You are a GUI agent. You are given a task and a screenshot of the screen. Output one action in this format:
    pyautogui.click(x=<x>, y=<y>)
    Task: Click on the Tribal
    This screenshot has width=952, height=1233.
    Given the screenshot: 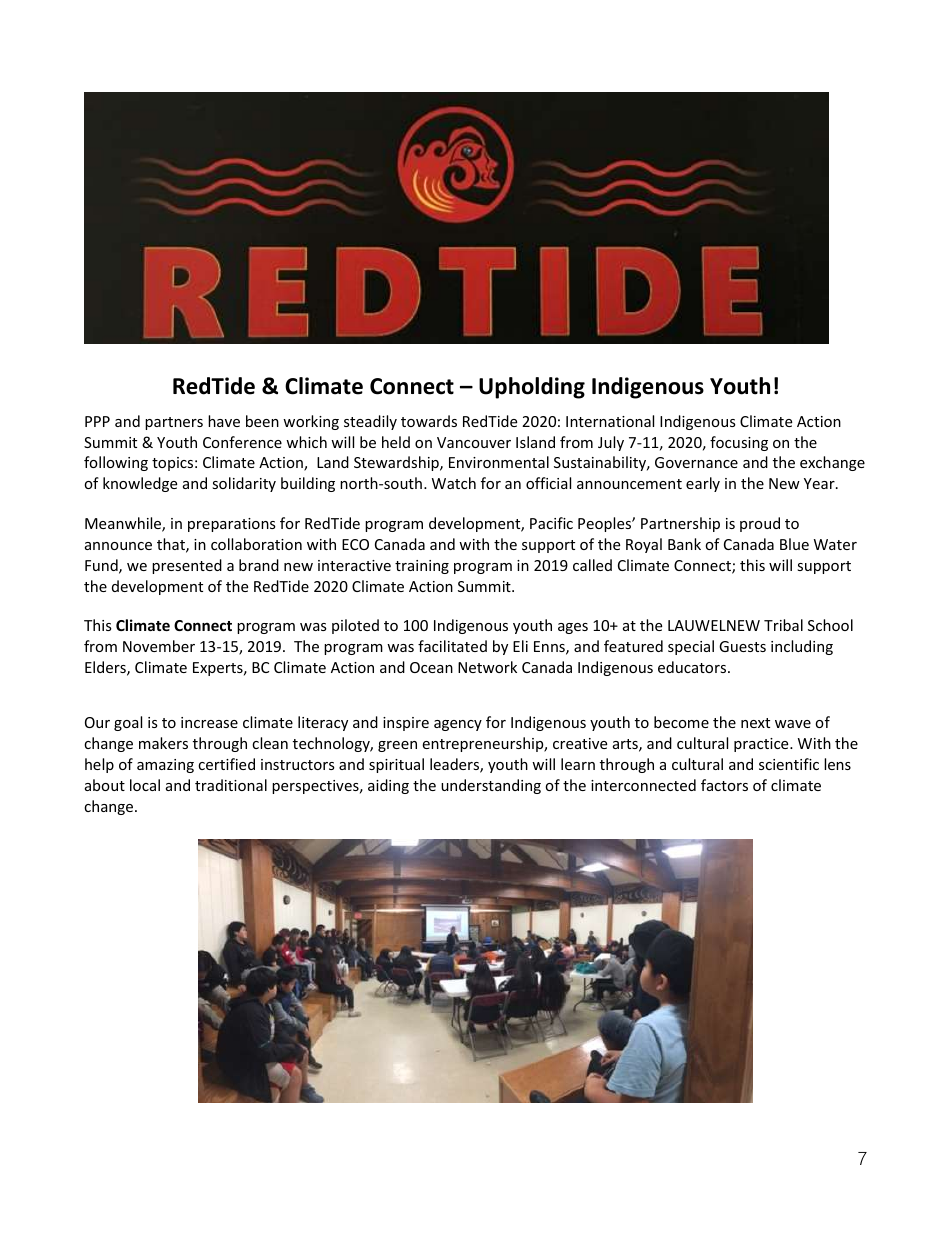 What is the action you would take?
    pyautogui.click(x=783, y=625)
